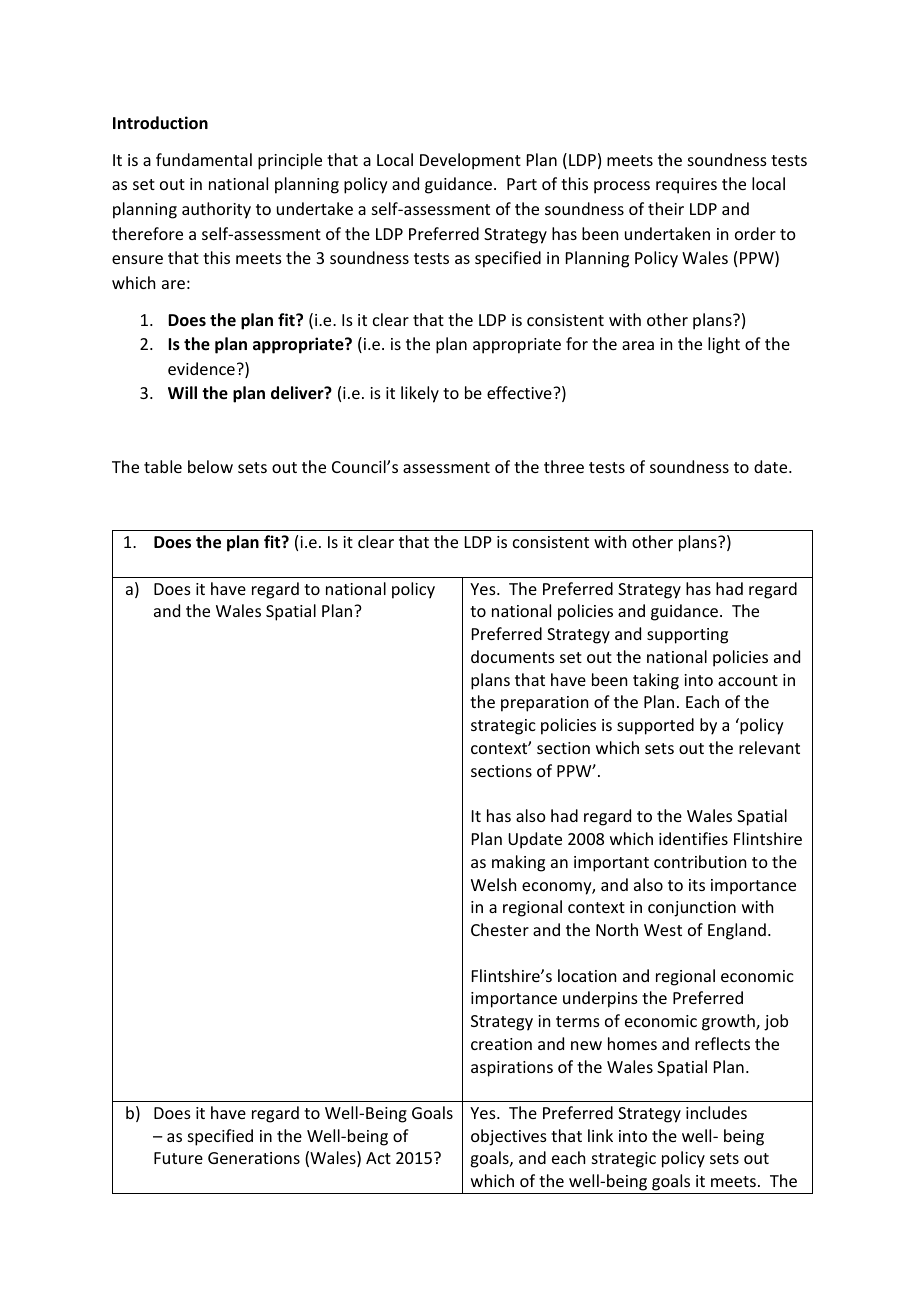  I want to click on its, so click(697, 885).
